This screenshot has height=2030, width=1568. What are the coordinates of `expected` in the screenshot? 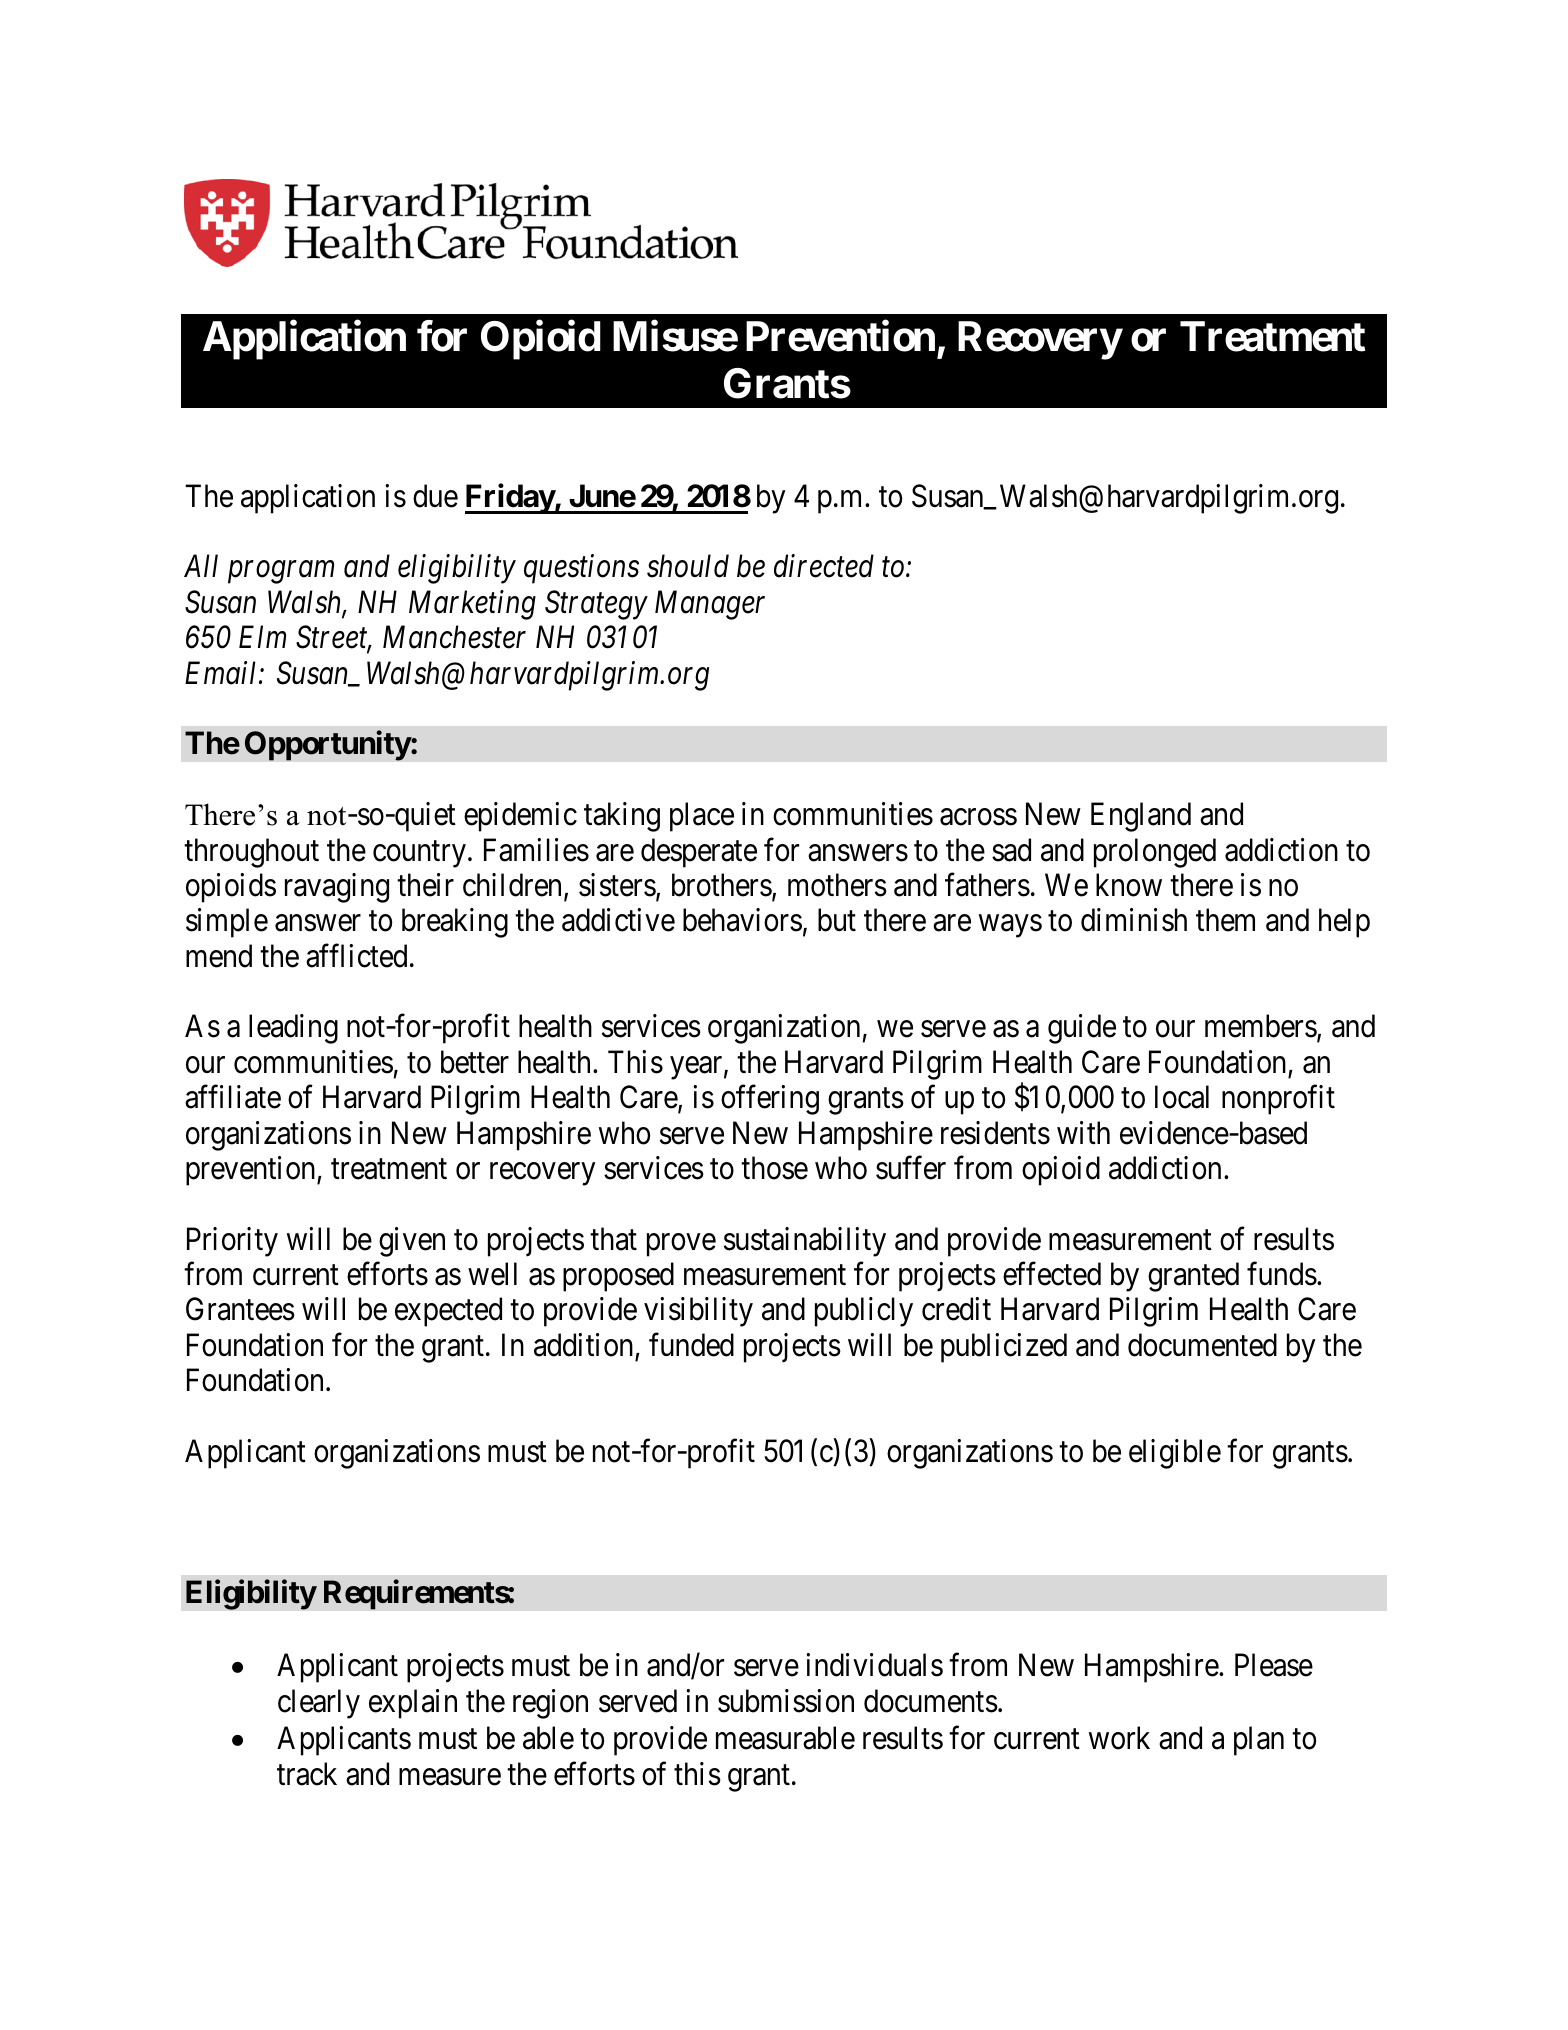 It's located at (448, 1312).
